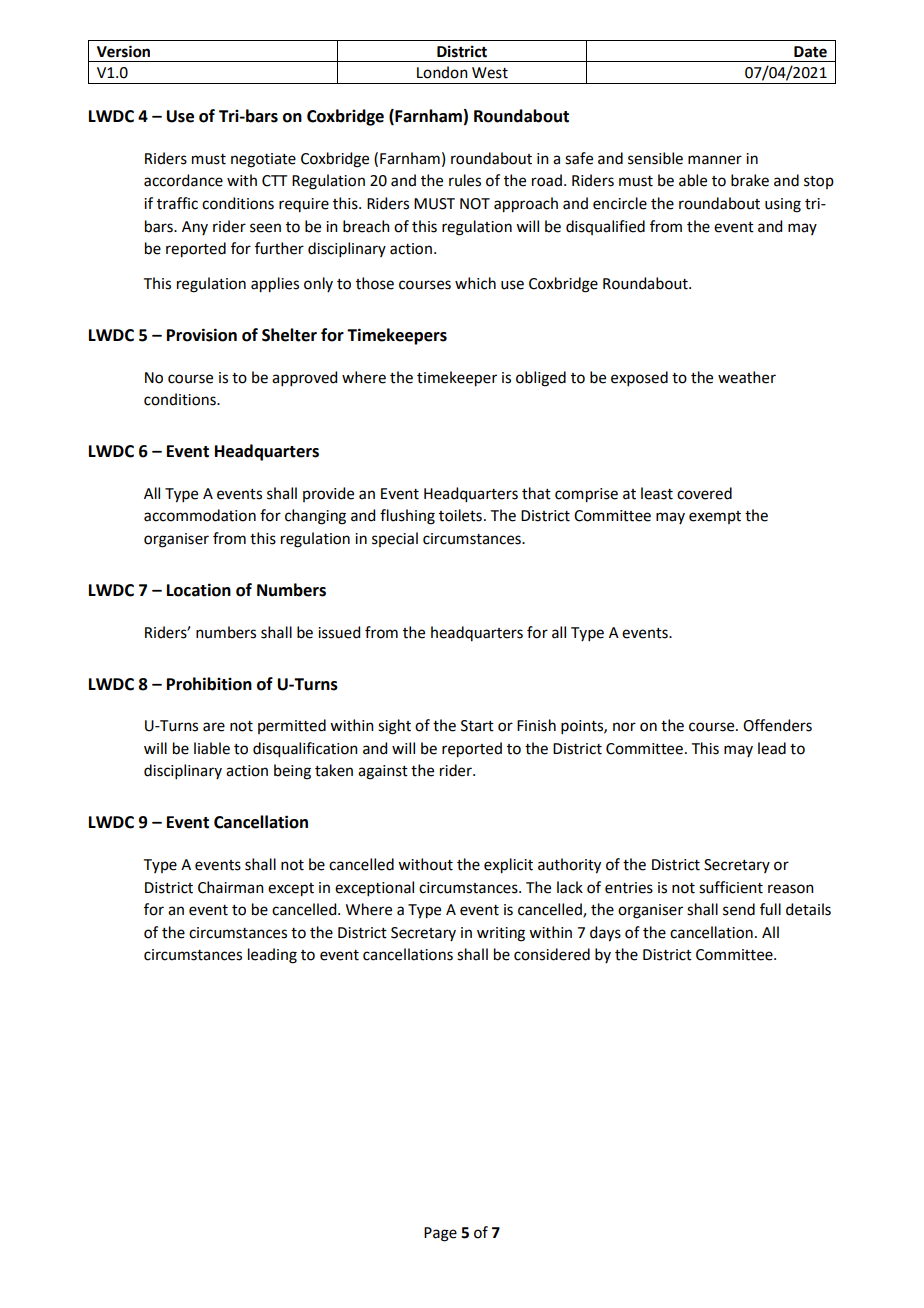 The image size is (924, 1308). Describe the element at coordinates (777, 725) in the image. I see `Offenders` at that location.
